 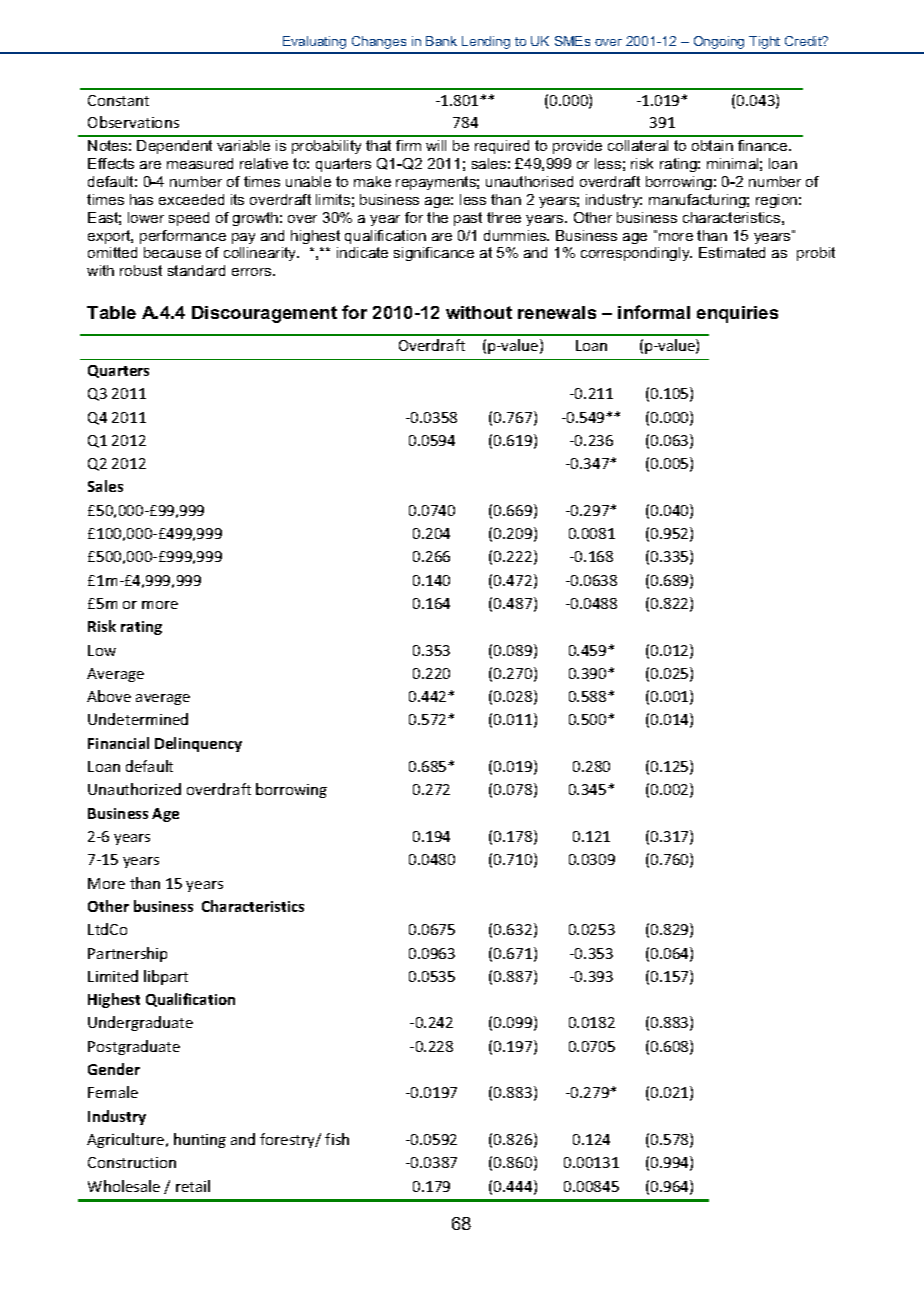 What do you see at coordinates (127, 954) in the page?
I see `Partnership` at bounding box center [127, 954].
